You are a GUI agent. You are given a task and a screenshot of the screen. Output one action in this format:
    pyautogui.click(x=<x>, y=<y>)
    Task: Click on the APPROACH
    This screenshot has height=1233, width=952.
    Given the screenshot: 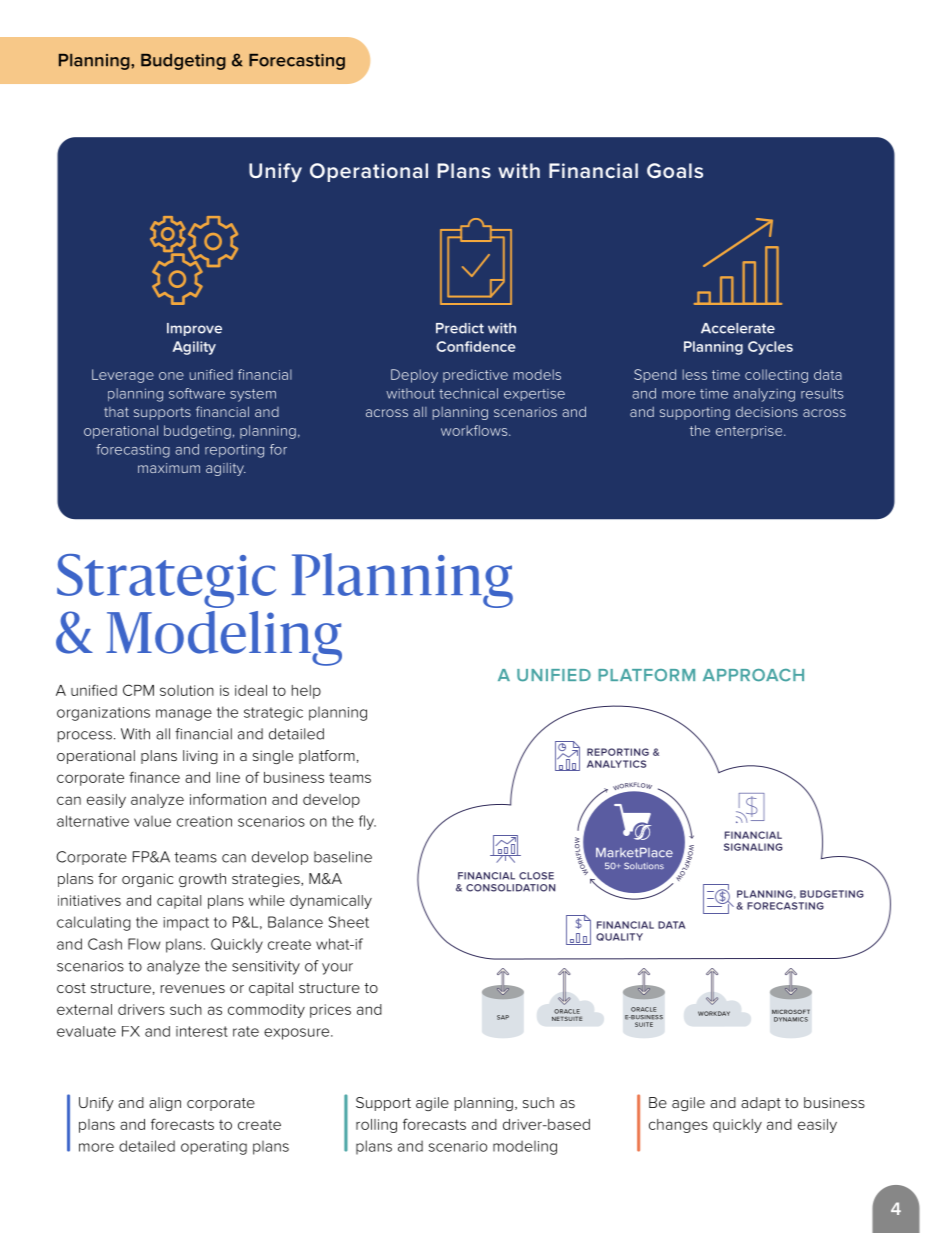 What is the action you would take?
    pyautogui.click(x=753, y=675)
